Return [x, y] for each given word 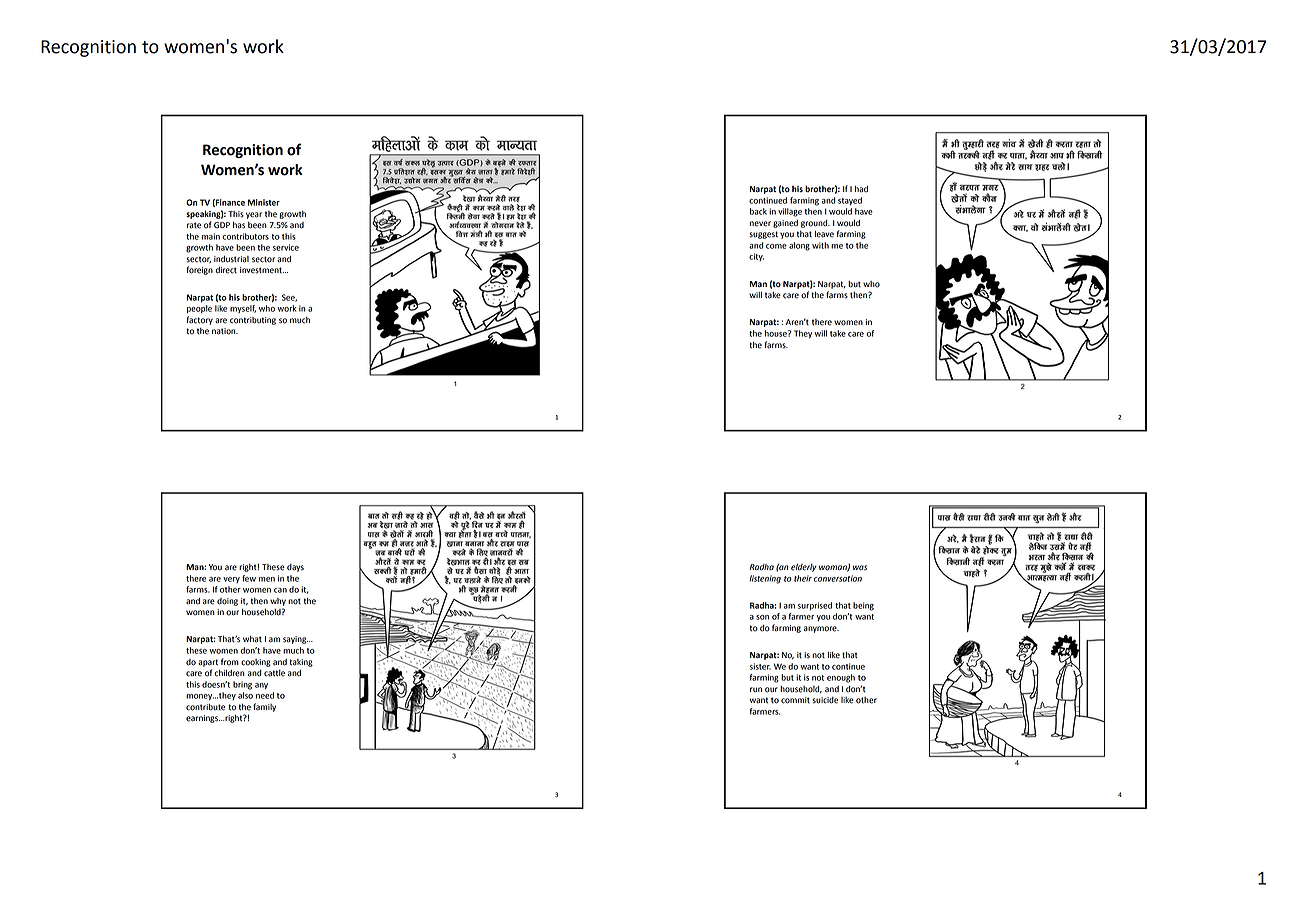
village [790, 212]
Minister [264, 202]
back [758, 211]
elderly [803, 568]
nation [225, 331]
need [265, 695]
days [295, 568]
